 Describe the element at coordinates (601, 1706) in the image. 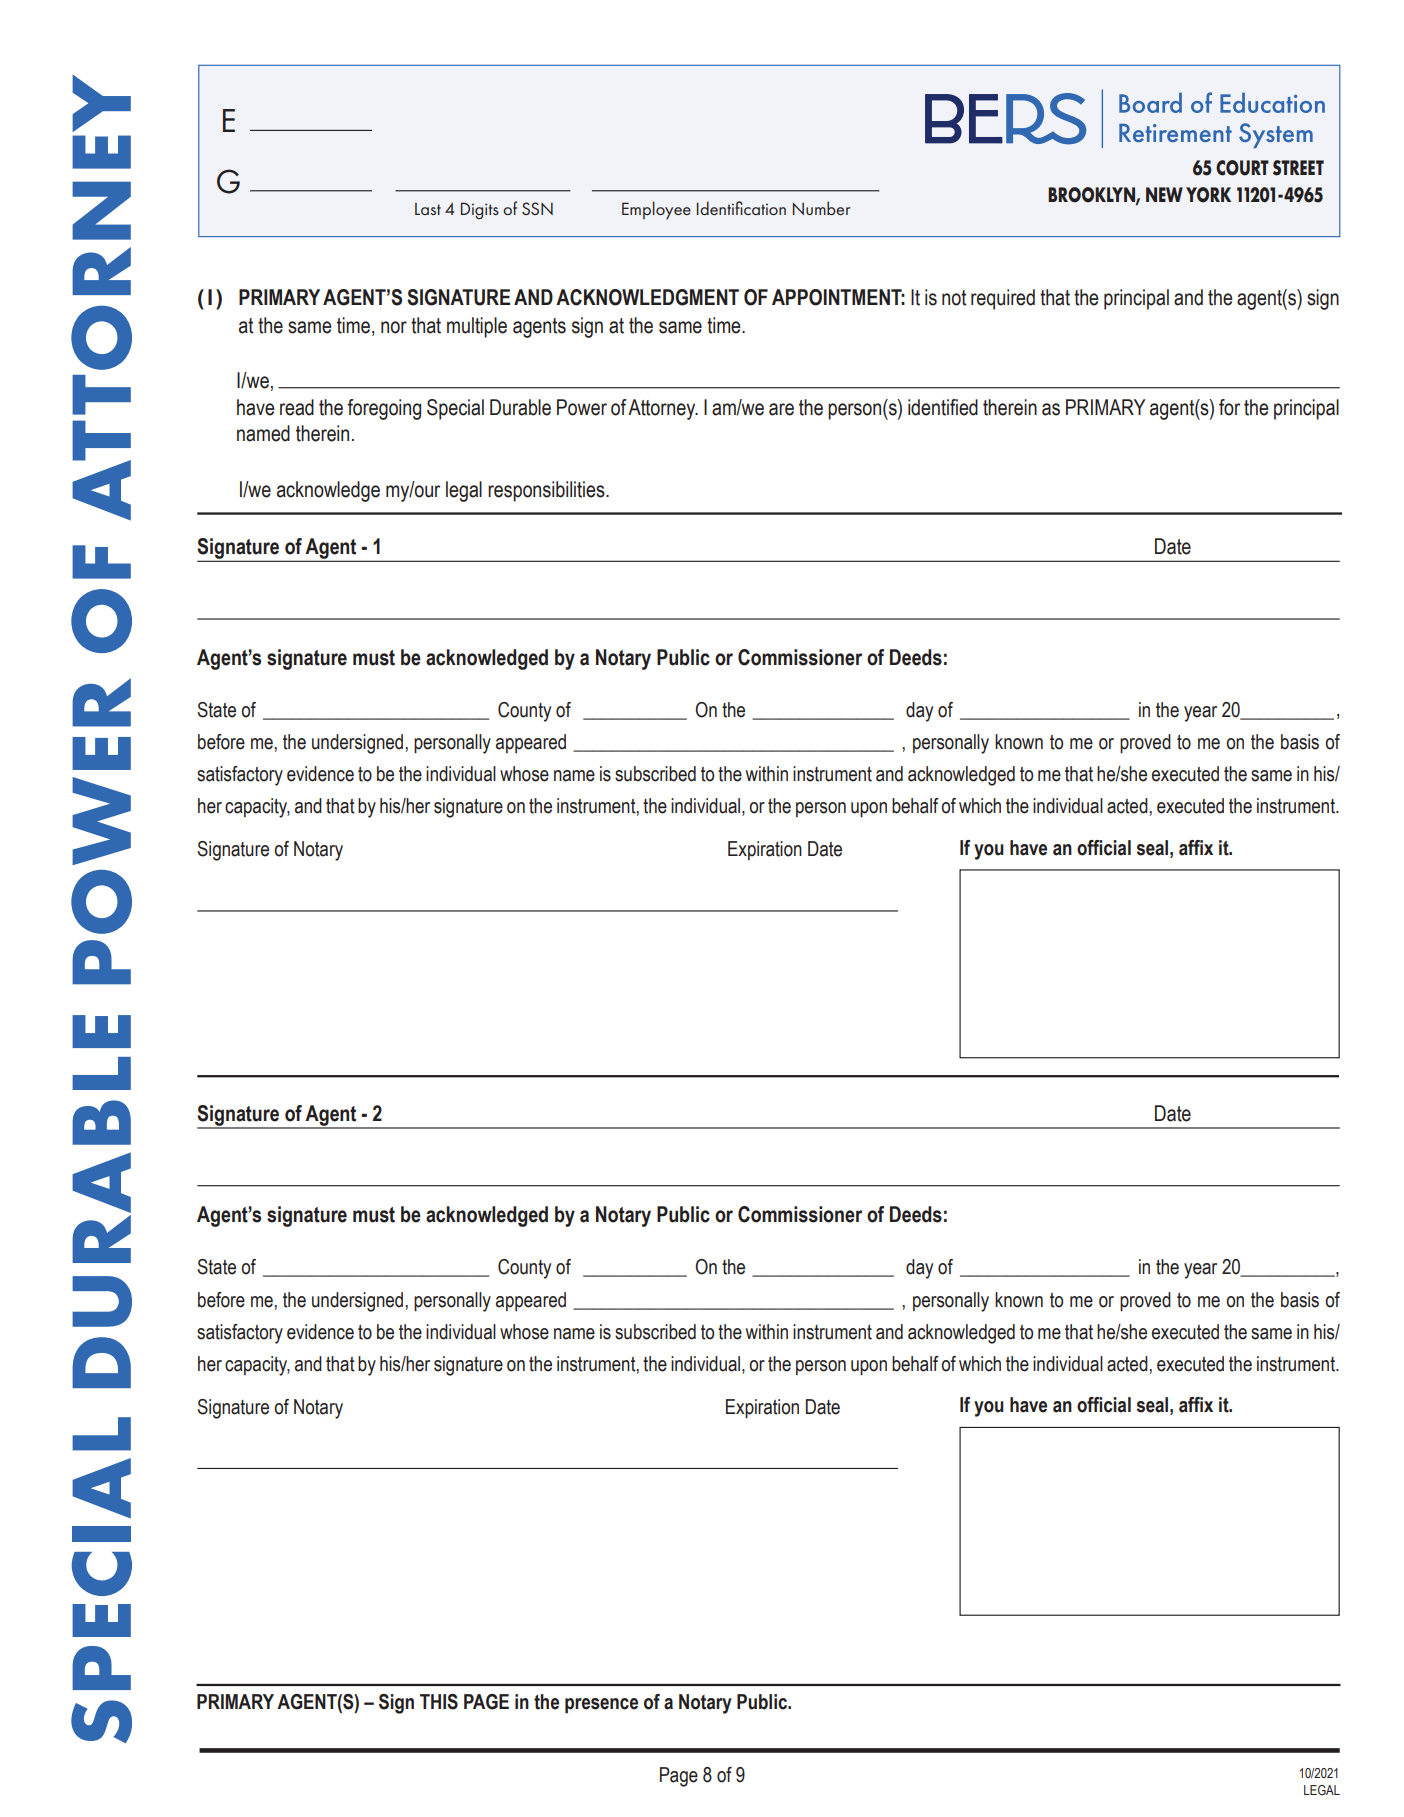

I see `presence` at that location.
